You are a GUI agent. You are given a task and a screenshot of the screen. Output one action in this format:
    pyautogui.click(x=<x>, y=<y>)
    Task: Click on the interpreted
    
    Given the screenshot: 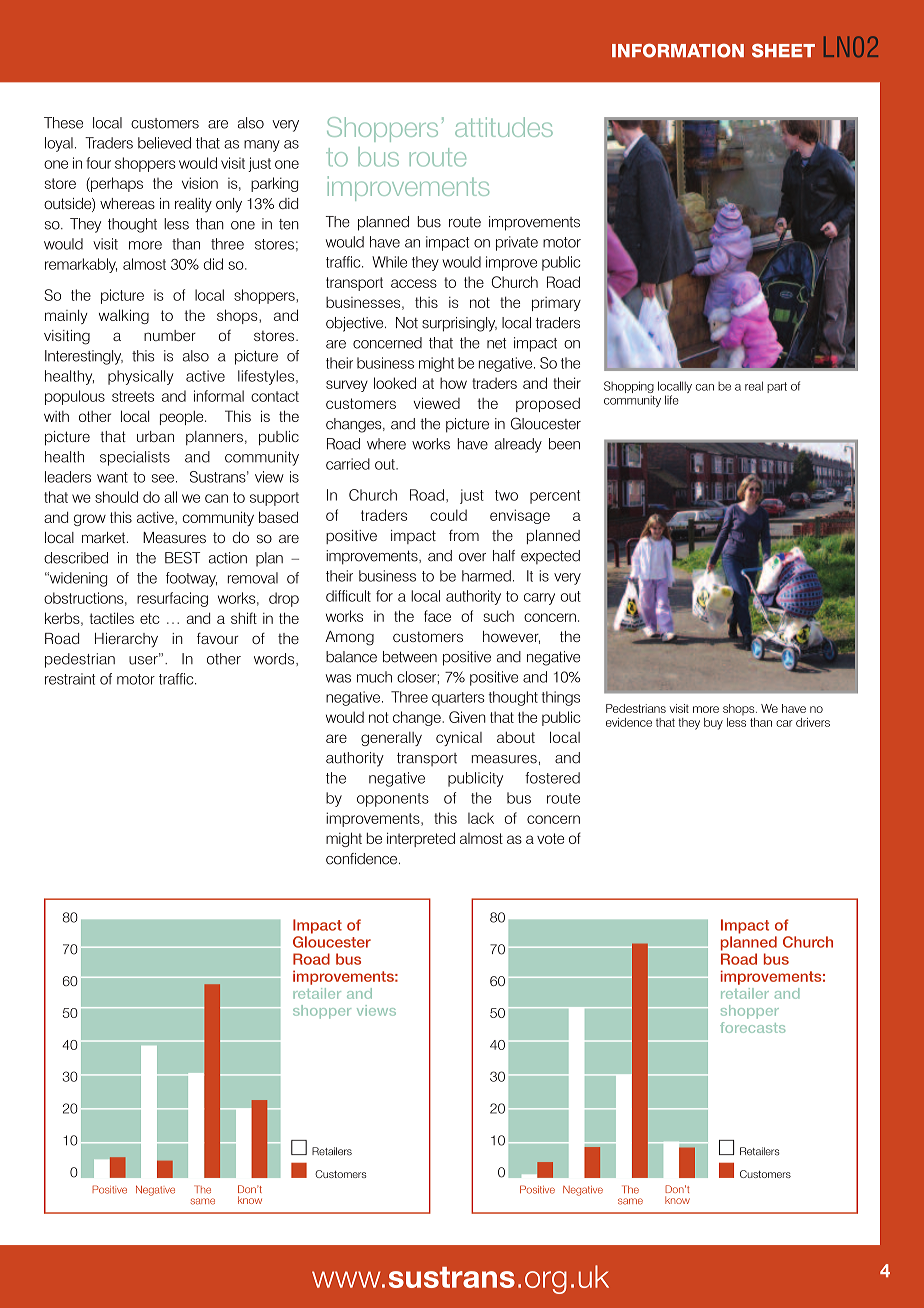 What is the action you would take?
    pyautogui.click(x=421, y=839)
